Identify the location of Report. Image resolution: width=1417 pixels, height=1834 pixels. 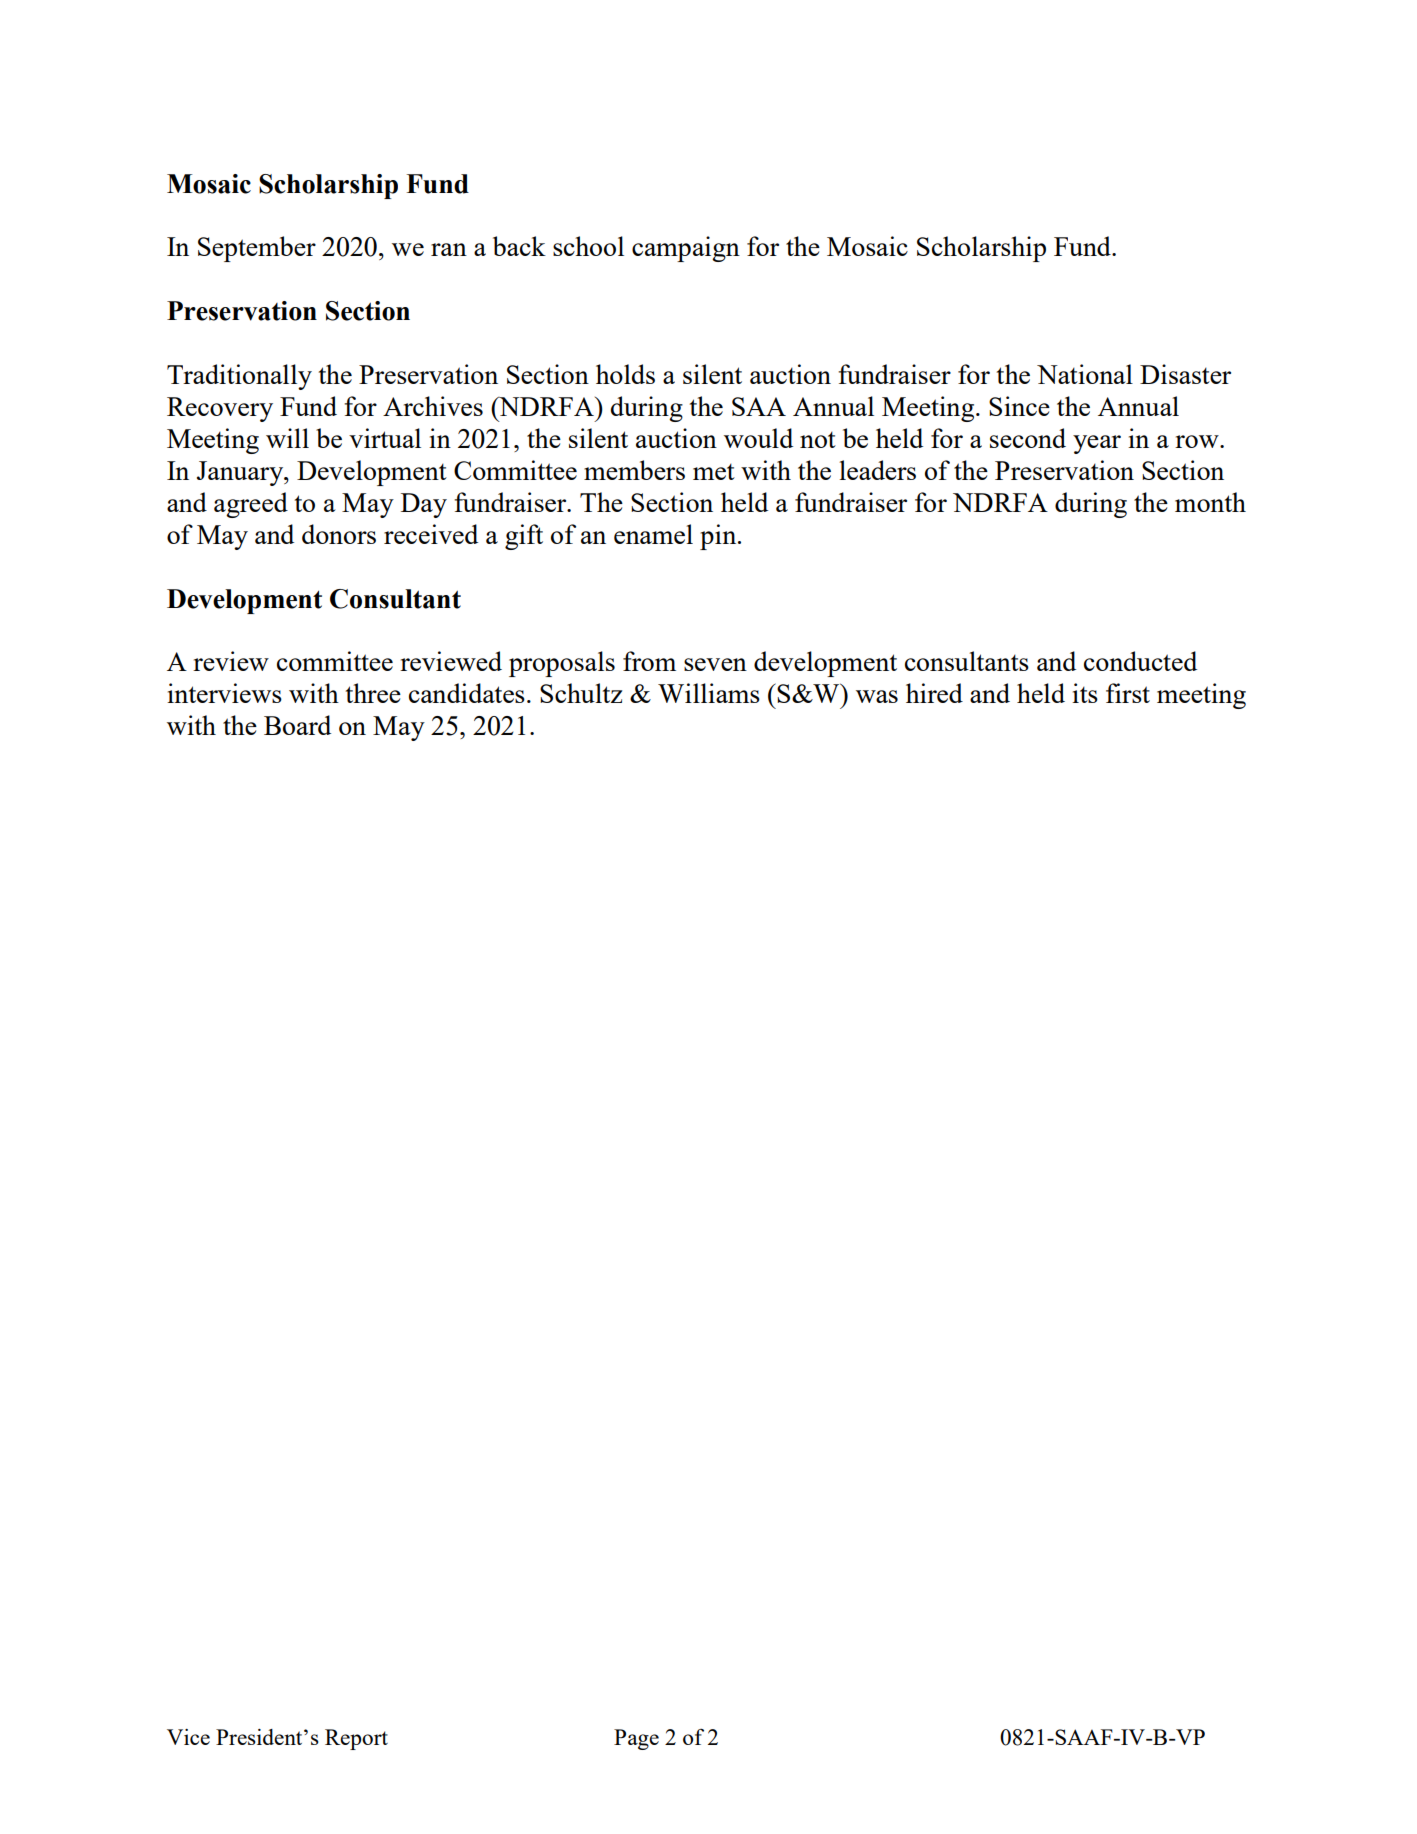
(356, 1739).
